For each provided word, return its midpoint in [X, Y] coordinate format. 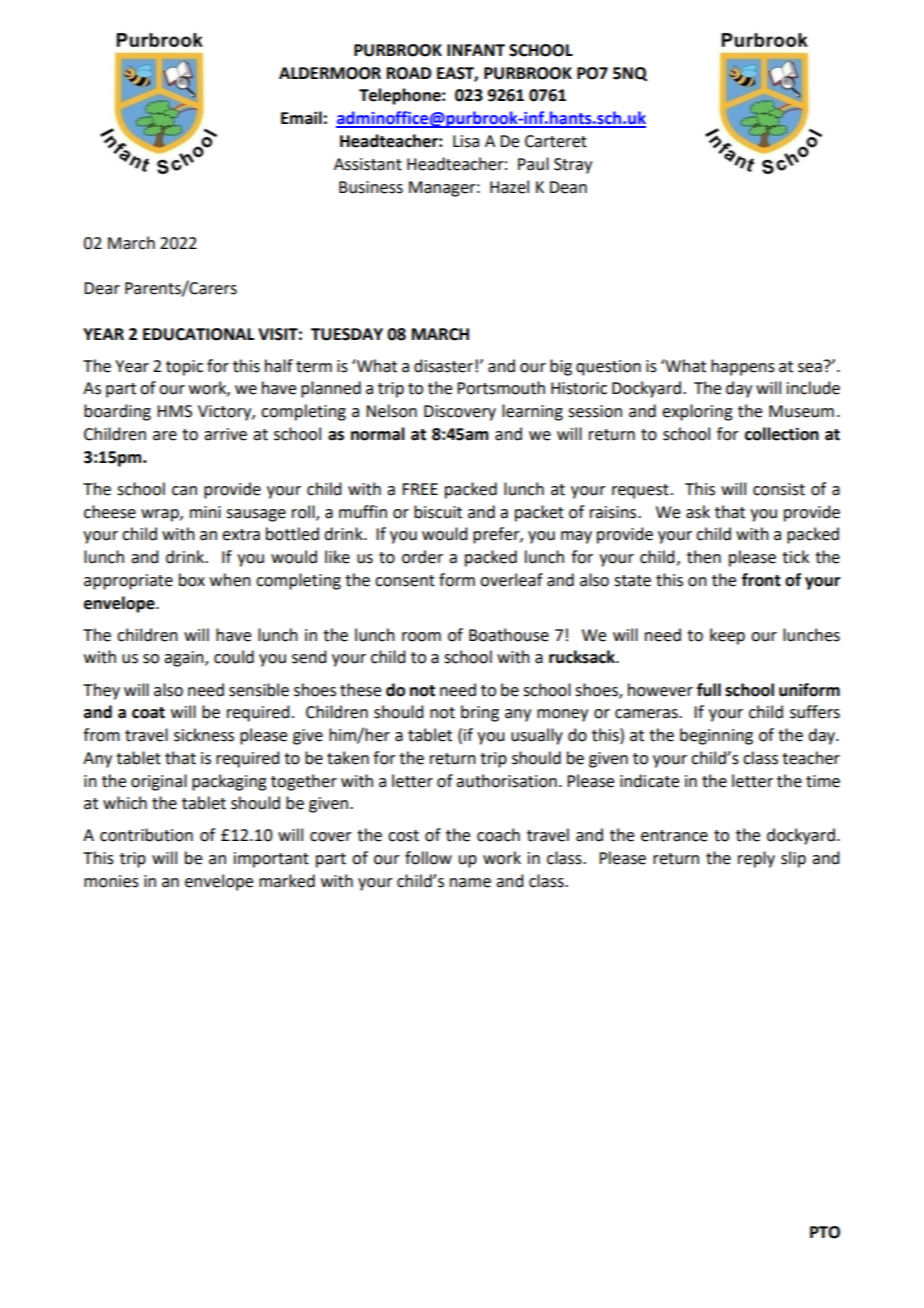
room [421, 637]
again [185, 659]
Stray [573, 166]
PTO [825, 1232]
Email [301, 118]
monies [111, 881]
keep [727, 636]
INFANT [476, 50]
